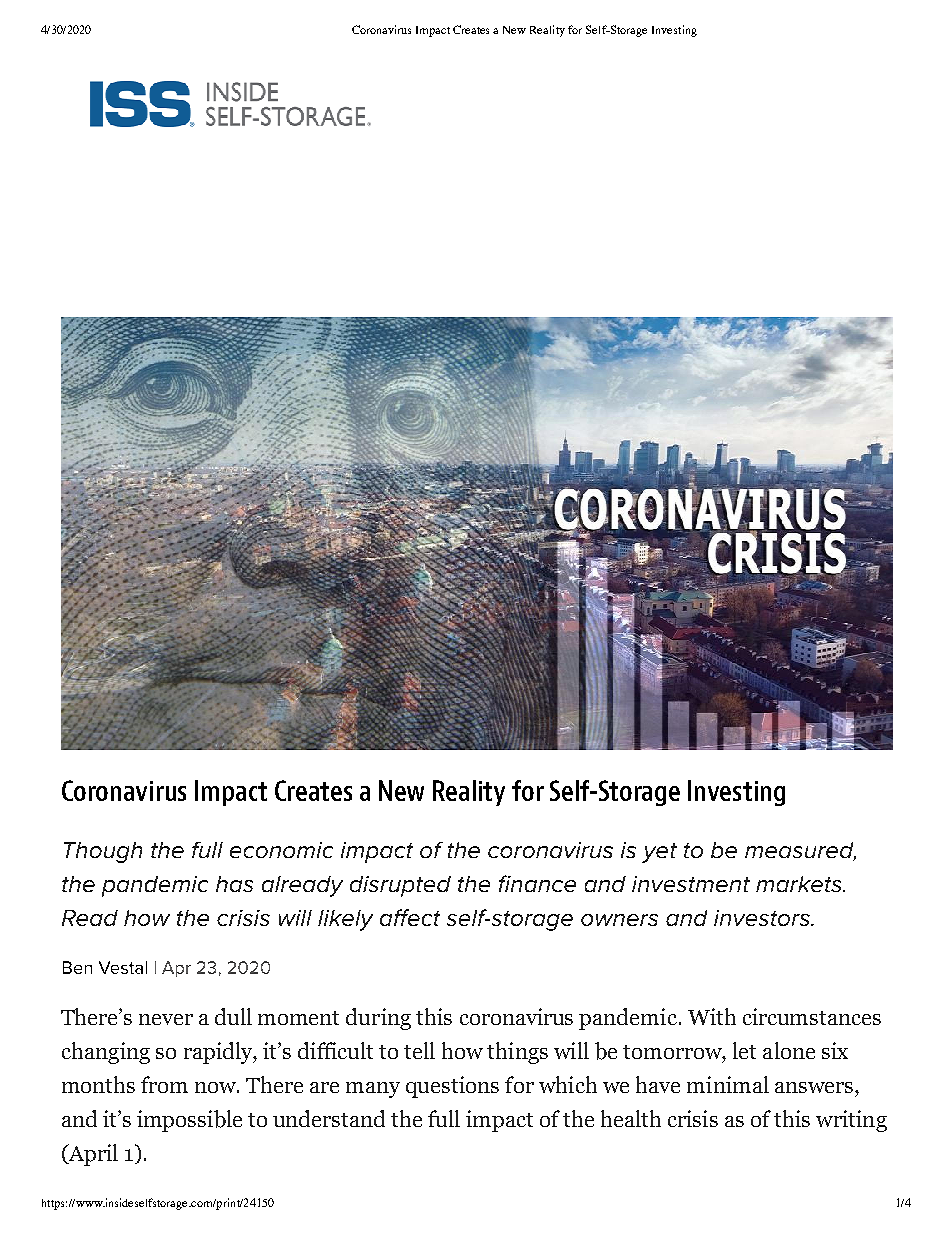 Image resolution: width=952 pixels, height=1233 pixels. Describe the element at coordinates (800, 851) in the image. I see `measured` at that location.
